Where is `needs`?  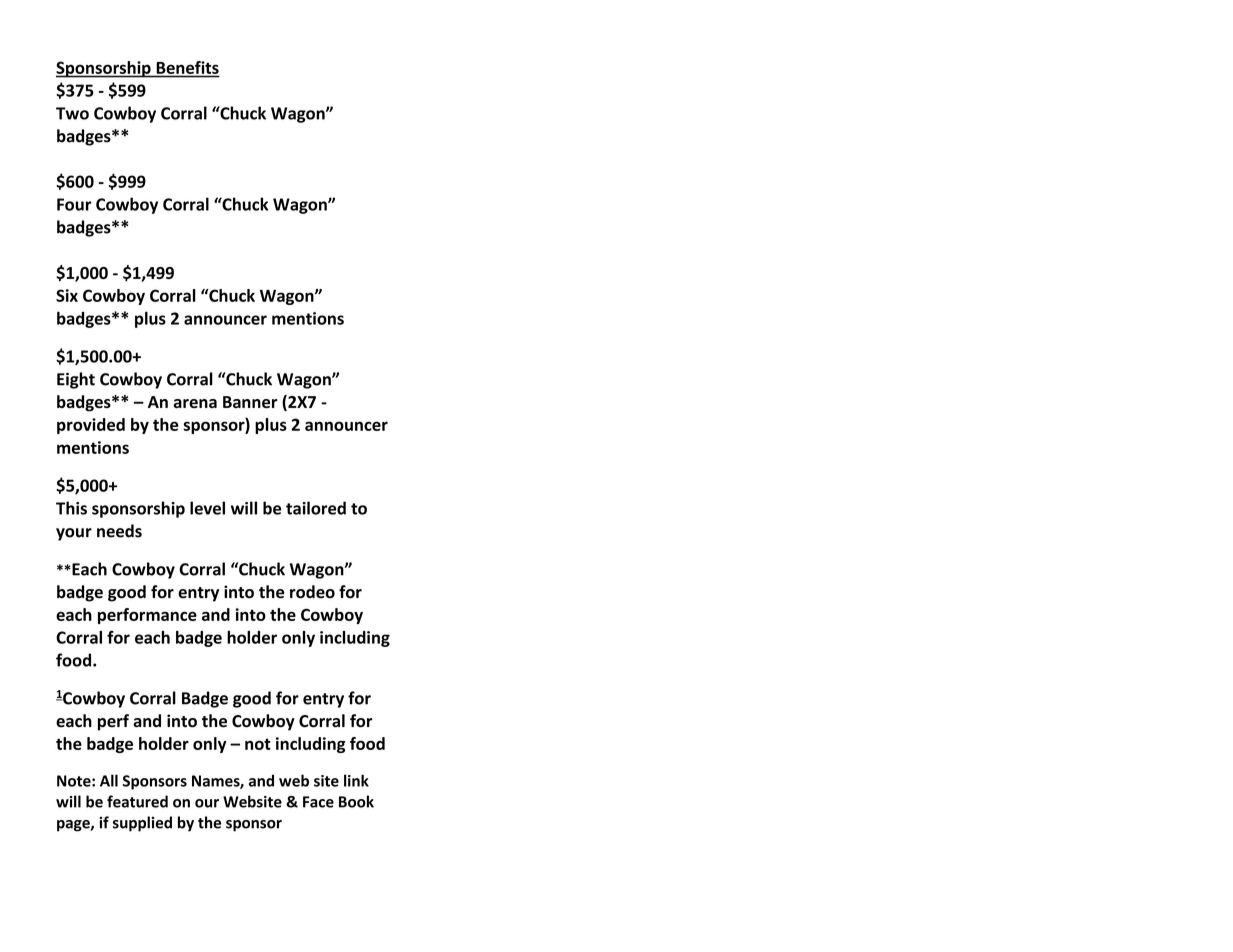
needs is located at coordinates (119, 531).
